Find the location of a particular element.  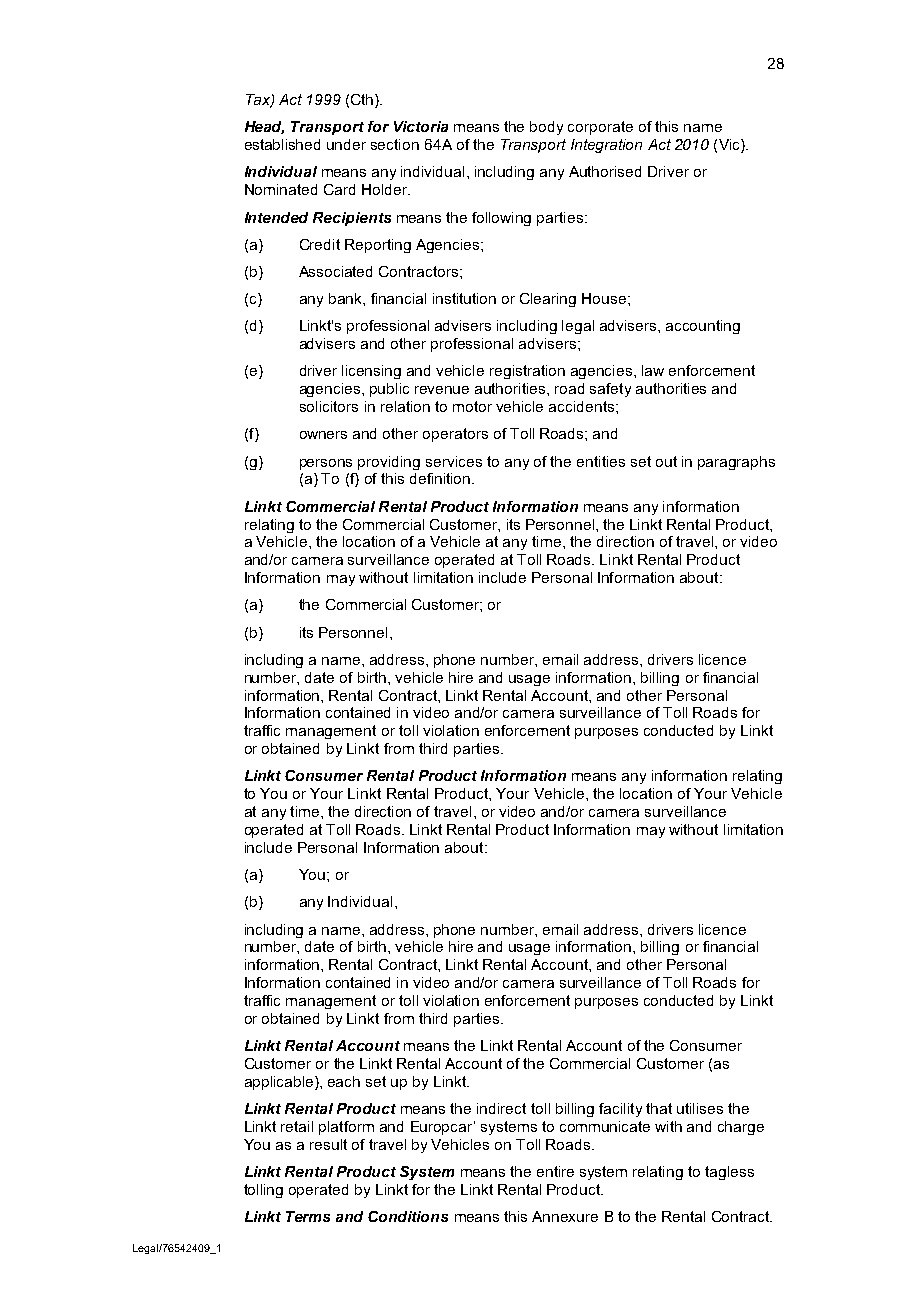

persons is located at coordinates (326, 464).
